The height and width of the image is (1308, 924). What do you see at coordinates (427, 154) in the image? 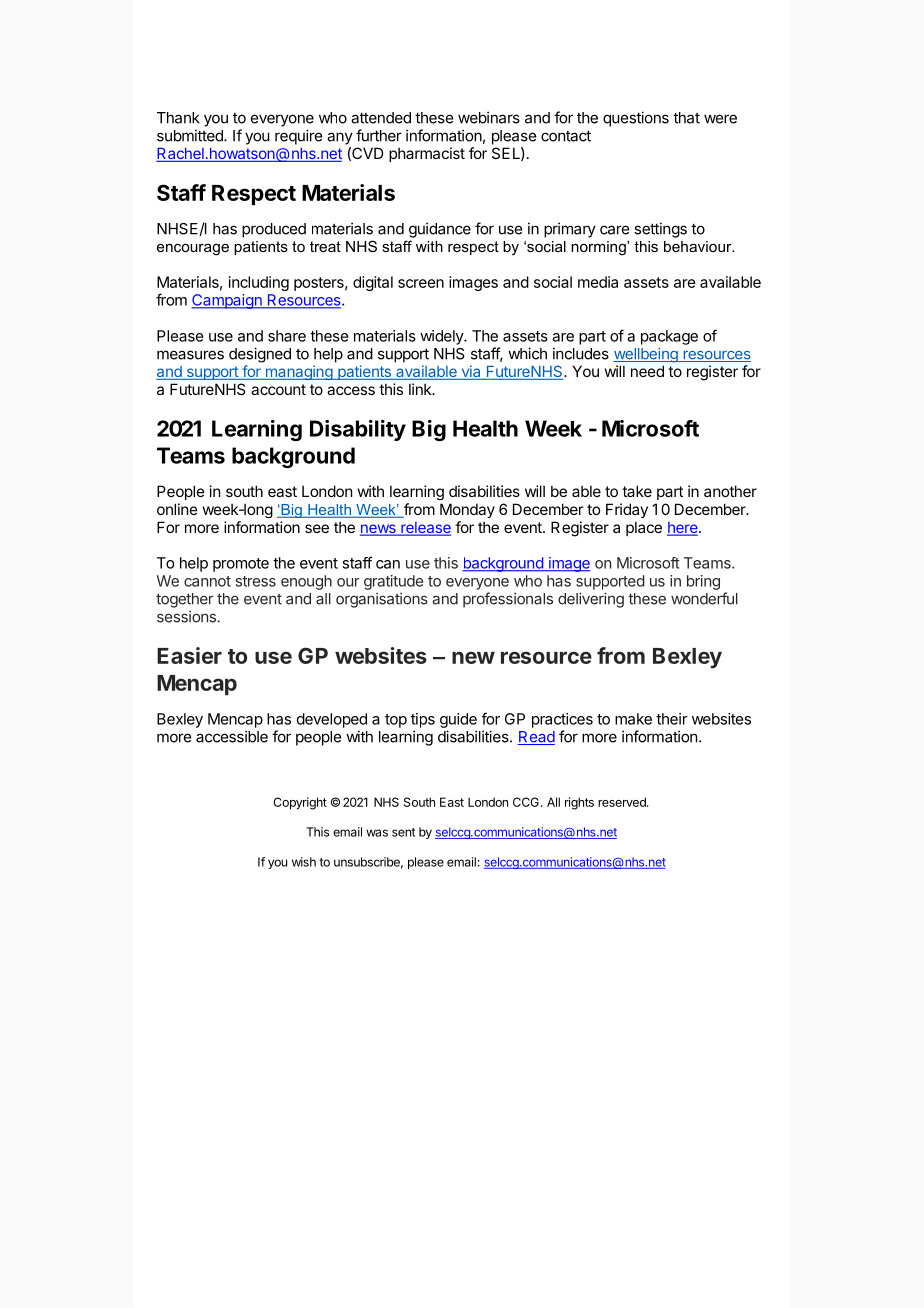
I see `pharmacist` at bounding box center [427, 154].
